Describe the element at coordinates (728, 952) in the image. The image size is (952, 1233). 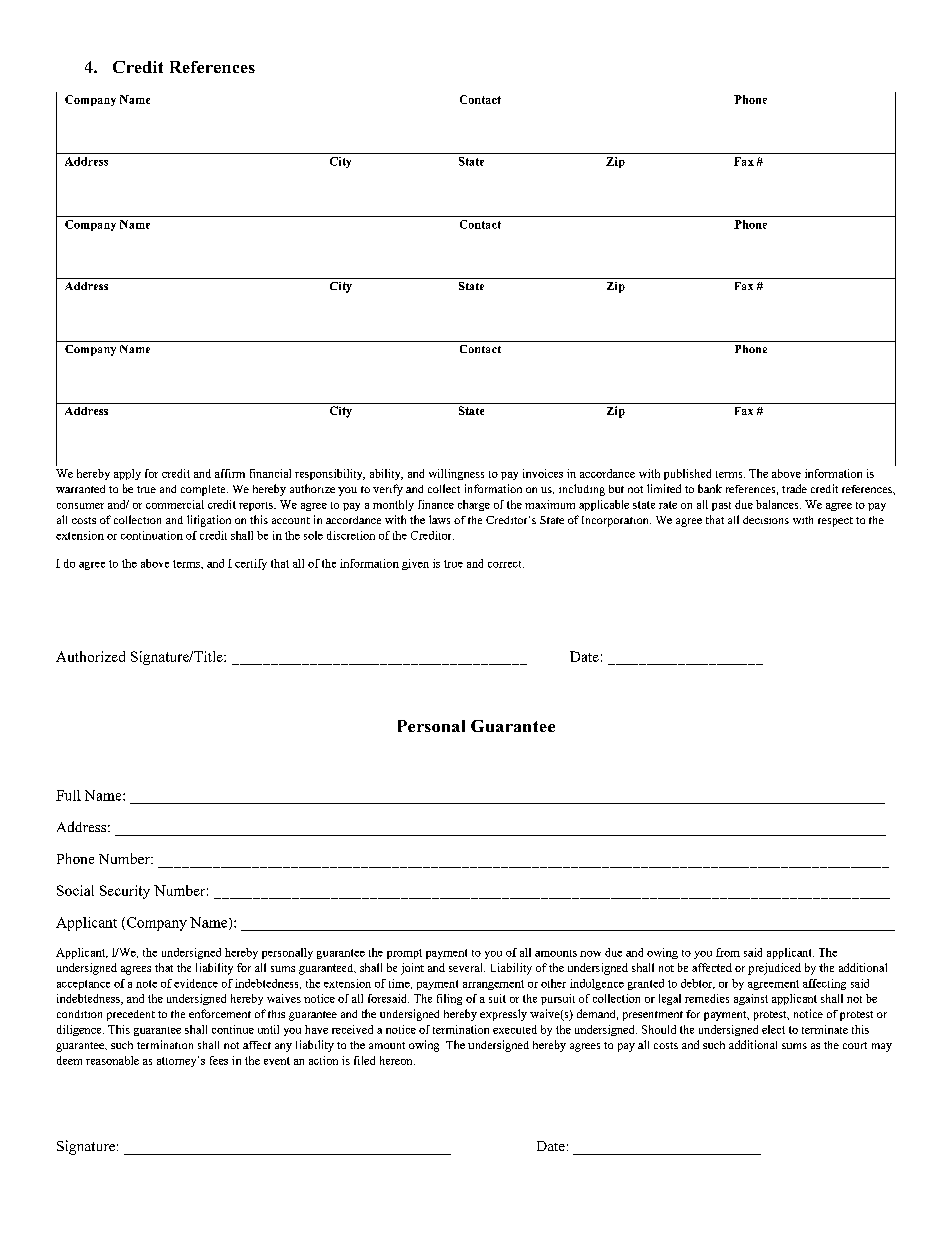
I see `from` at that location.
